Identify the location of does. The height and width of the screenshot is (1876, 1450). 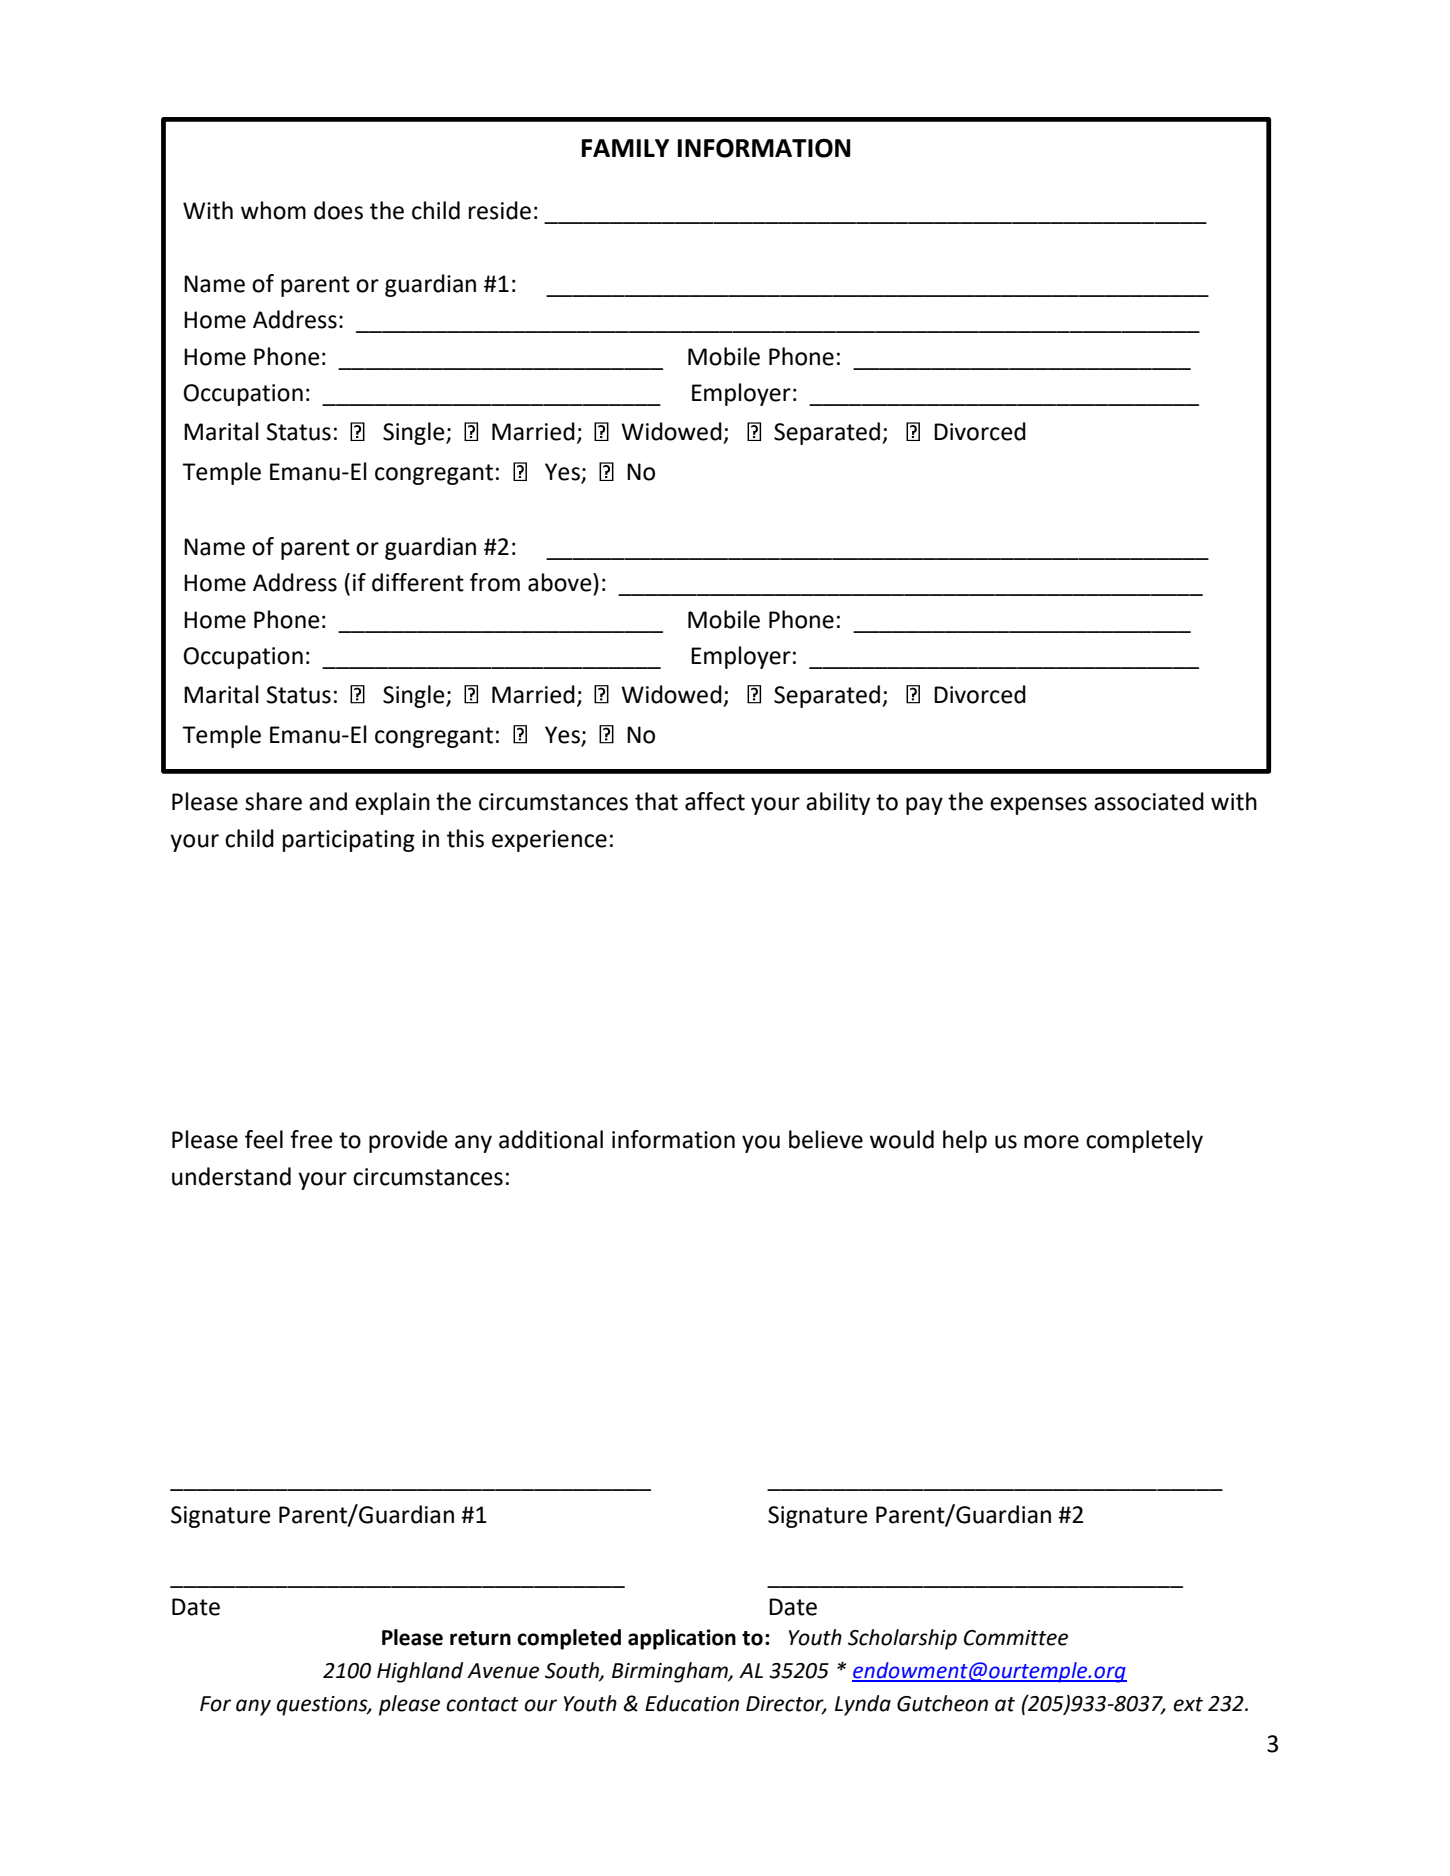
(338, 210).
